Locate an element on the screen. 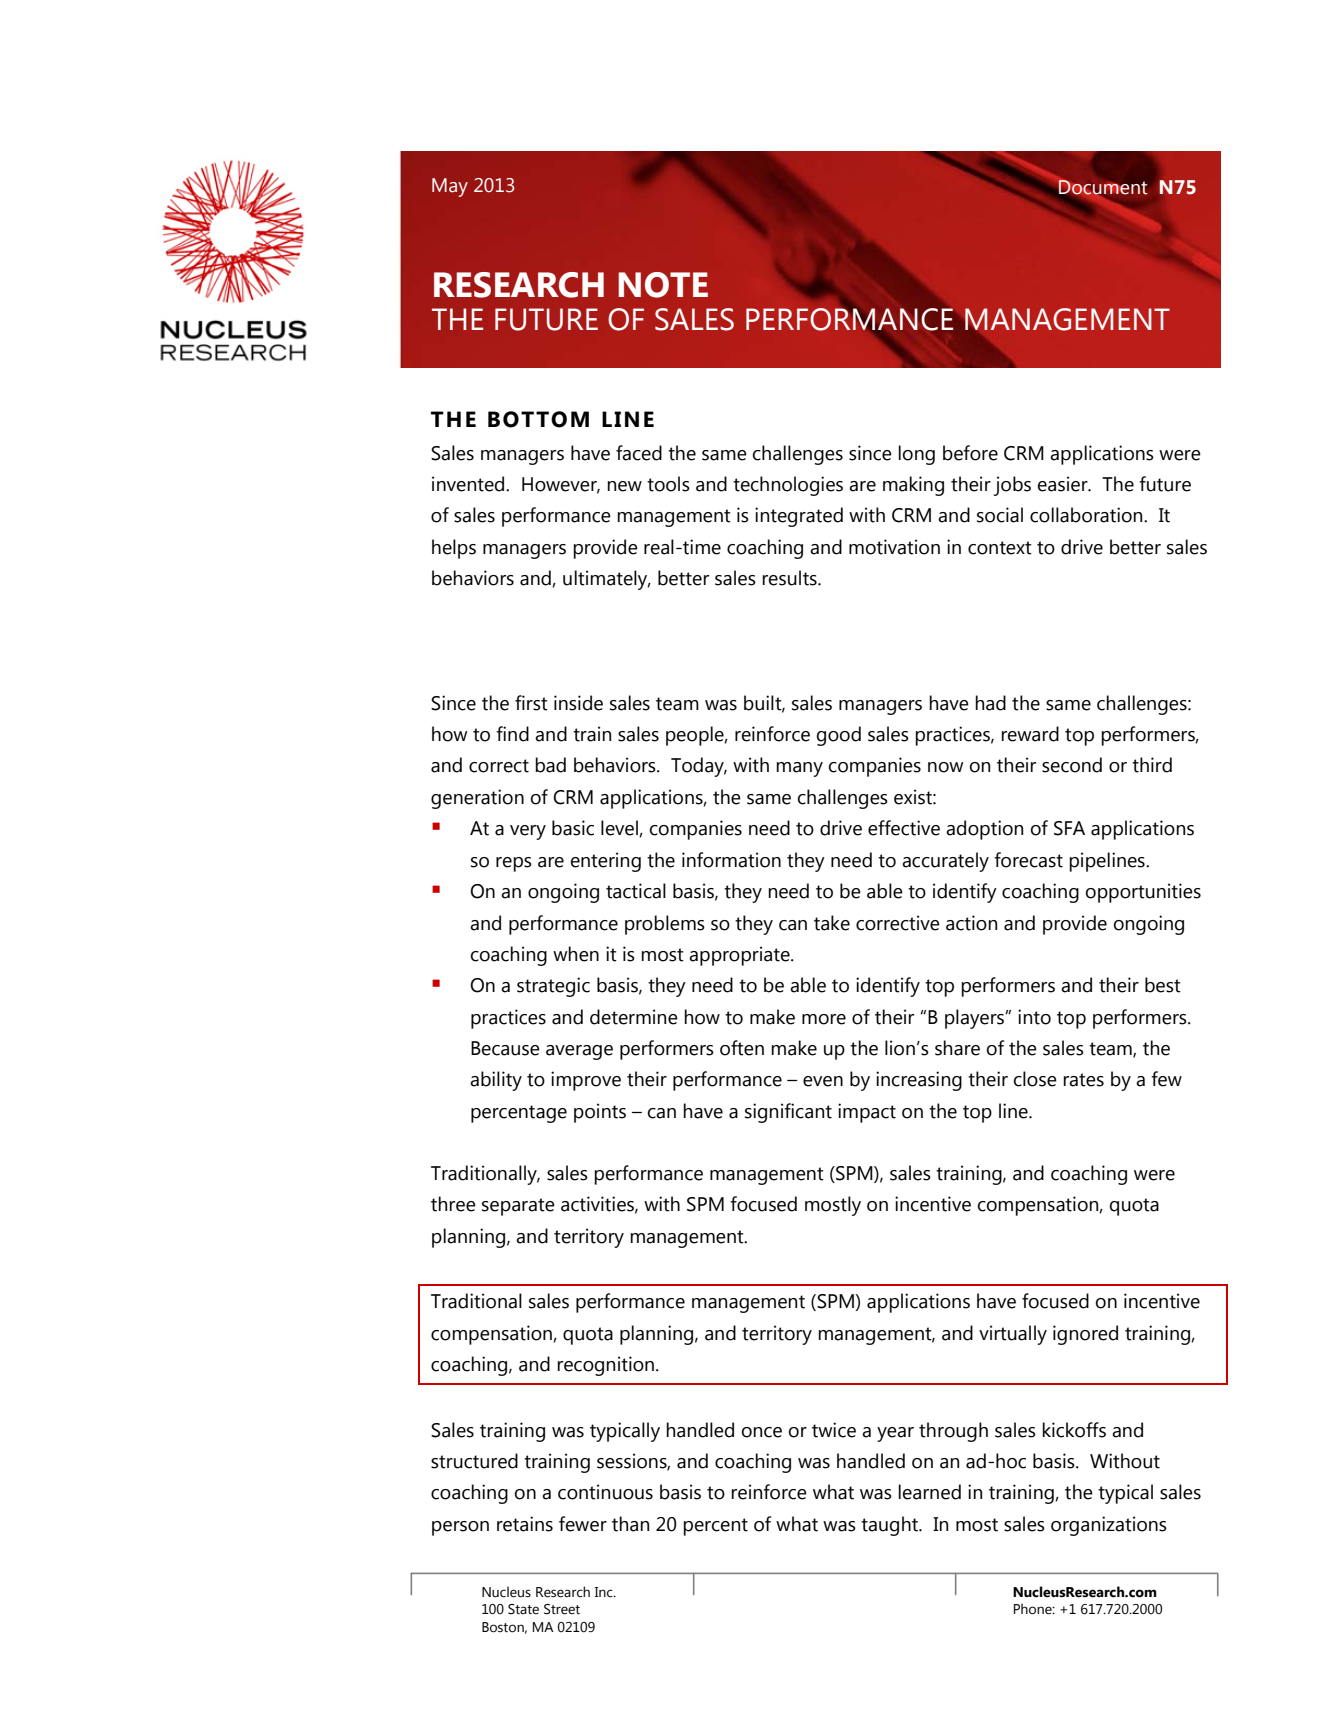  forecast is located at coordinates (1028, 860).
